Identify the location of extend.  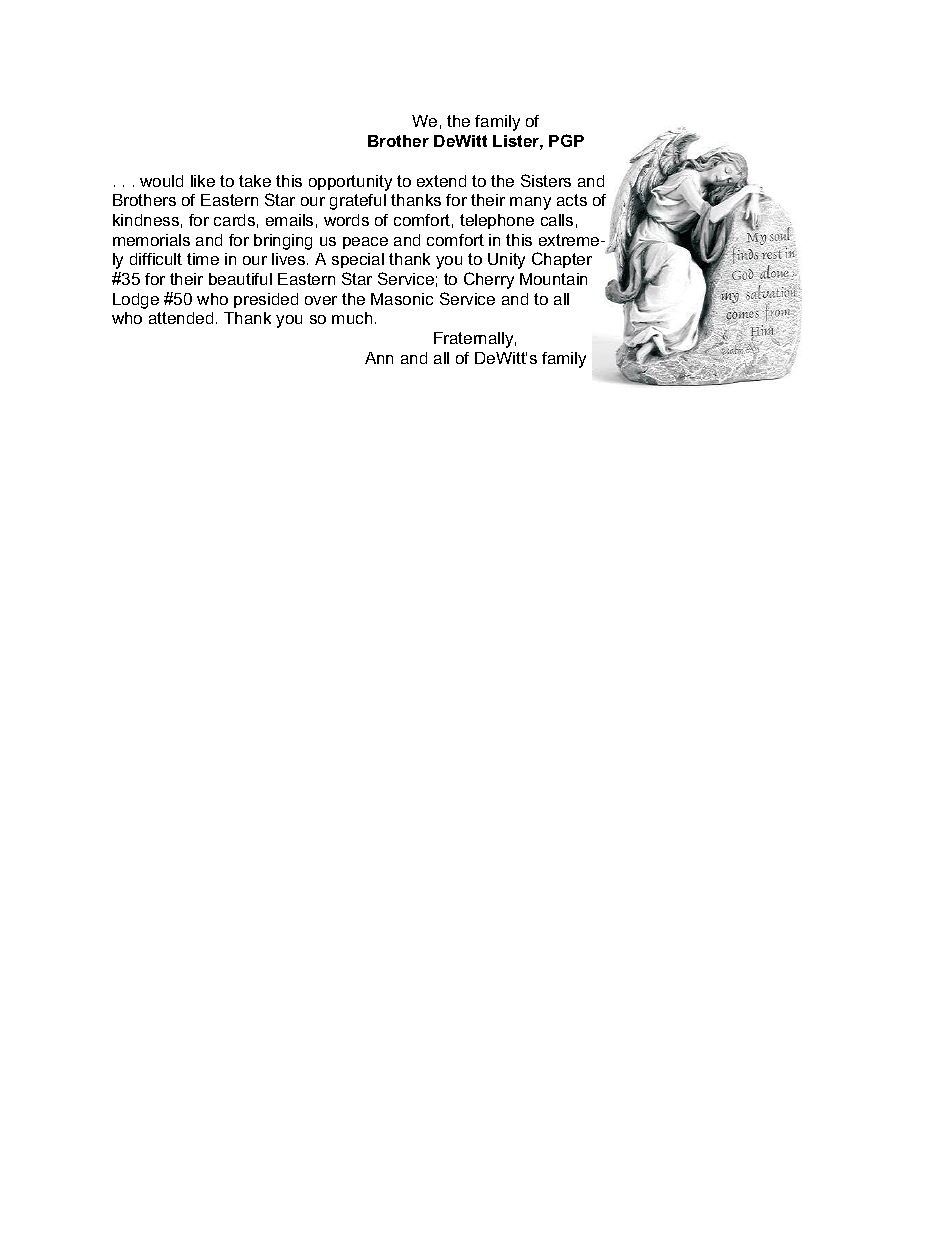
(441, 181).
